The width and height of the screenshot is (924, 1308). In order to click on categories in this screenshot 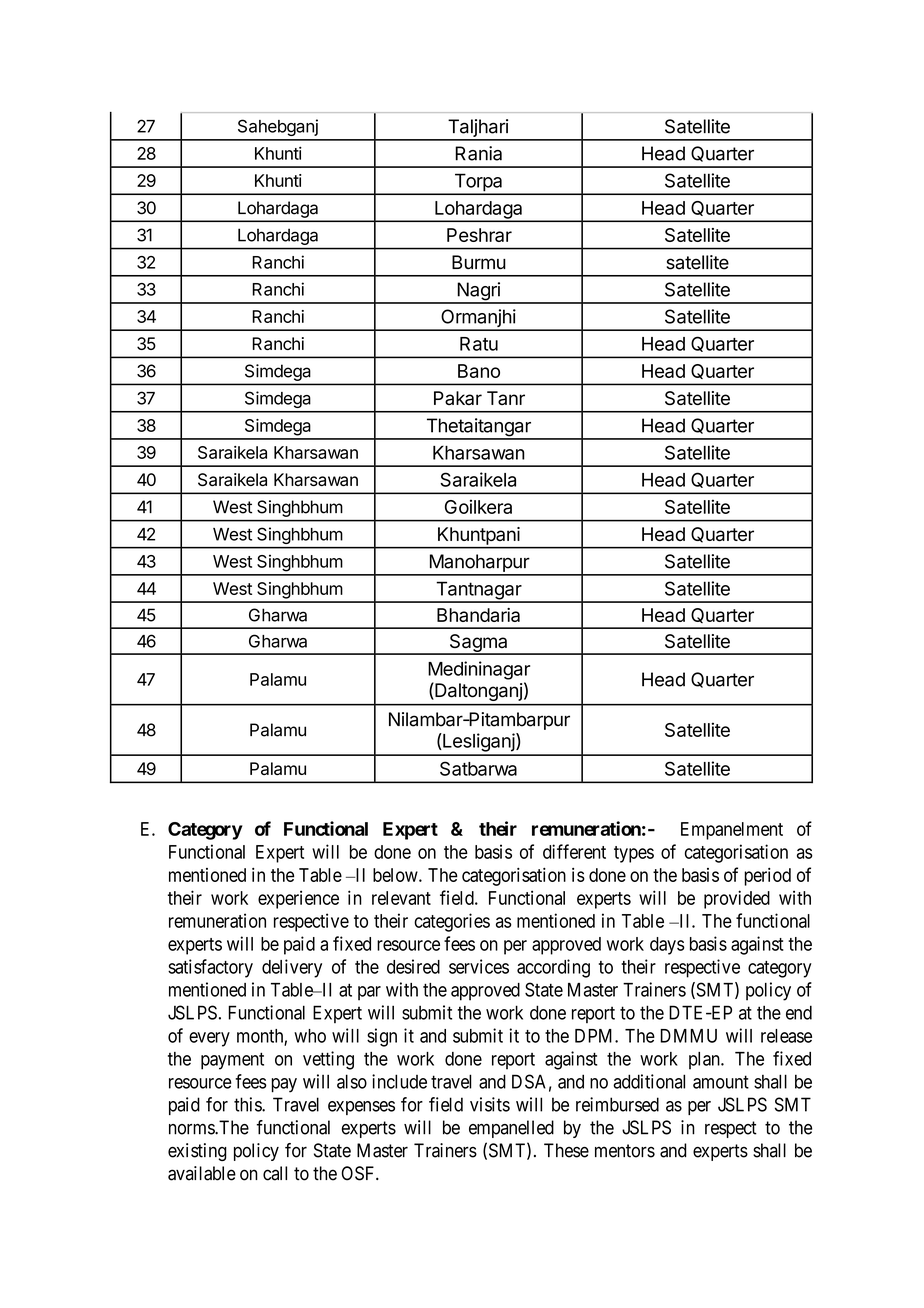, I will do `click(452, 922)`.
